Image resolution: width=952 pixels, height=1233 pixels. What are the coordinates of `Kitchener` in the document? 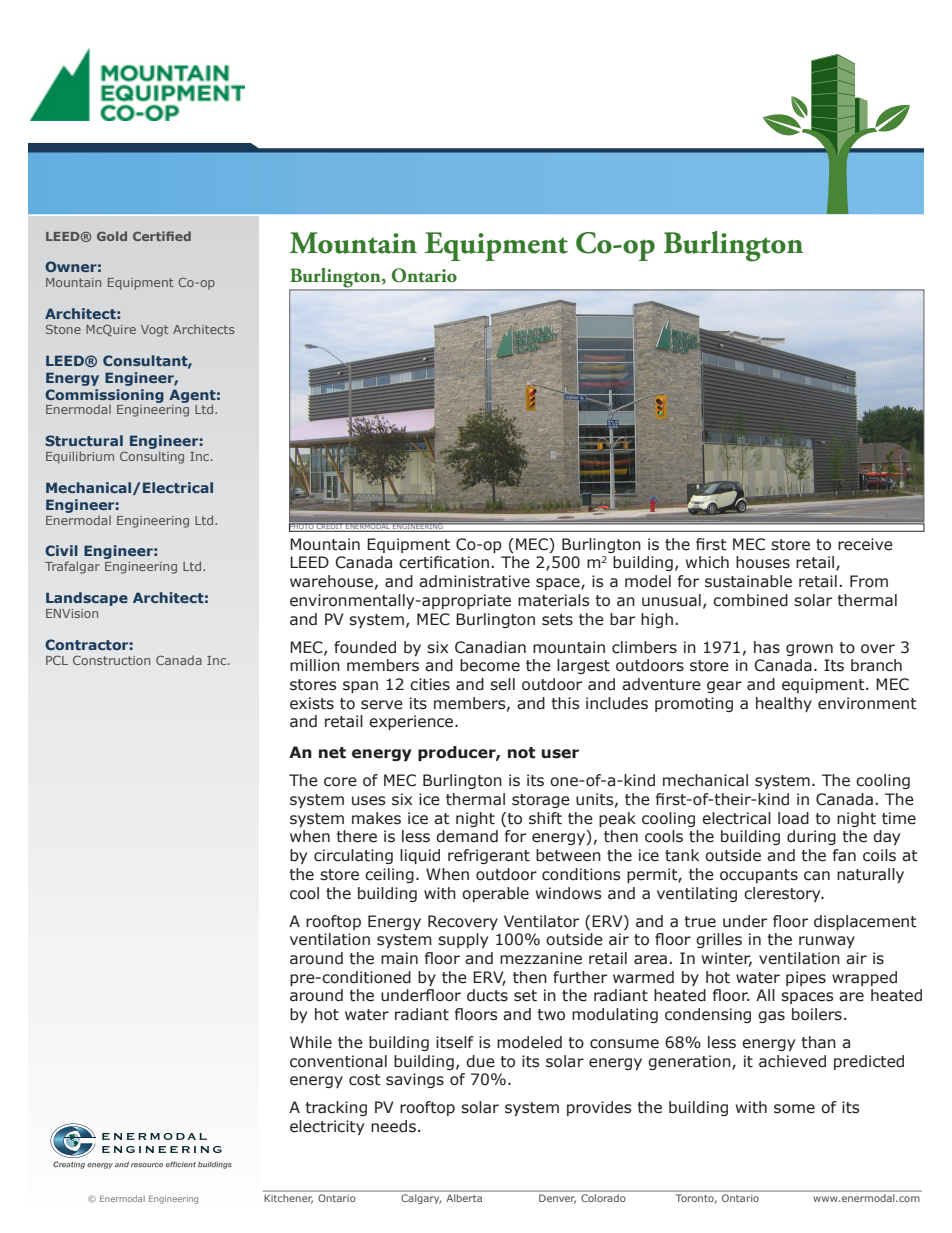 It's located at (289, 1197).
